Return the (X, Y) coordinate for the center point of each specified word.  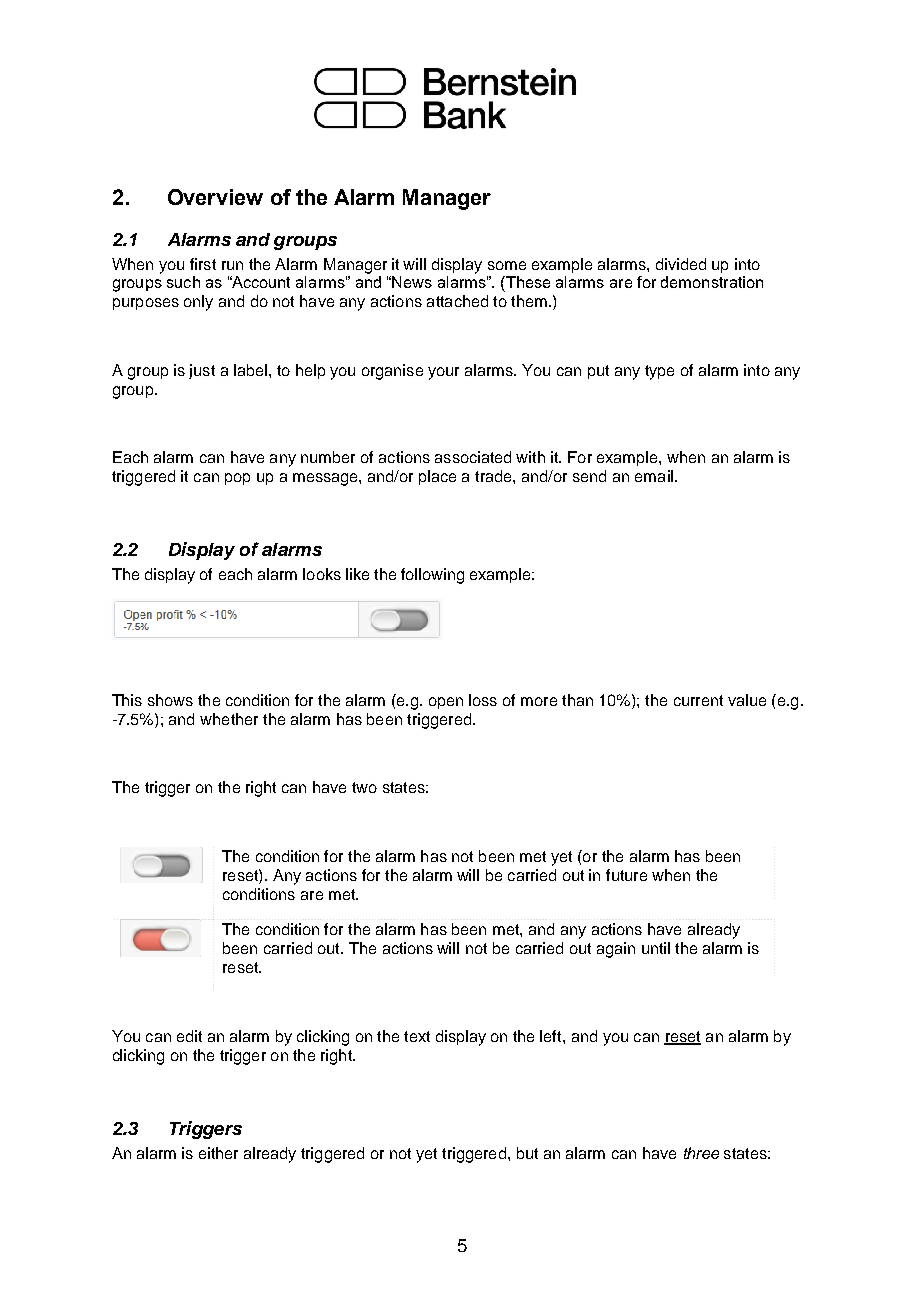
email (654, 476)
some (507, 265)
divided (681, 264)
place (437, 477)
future (626, 875)
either (218, 1153)
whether (229, 719)
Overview (215, 197)
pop (237, 479)
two (364, 787)
